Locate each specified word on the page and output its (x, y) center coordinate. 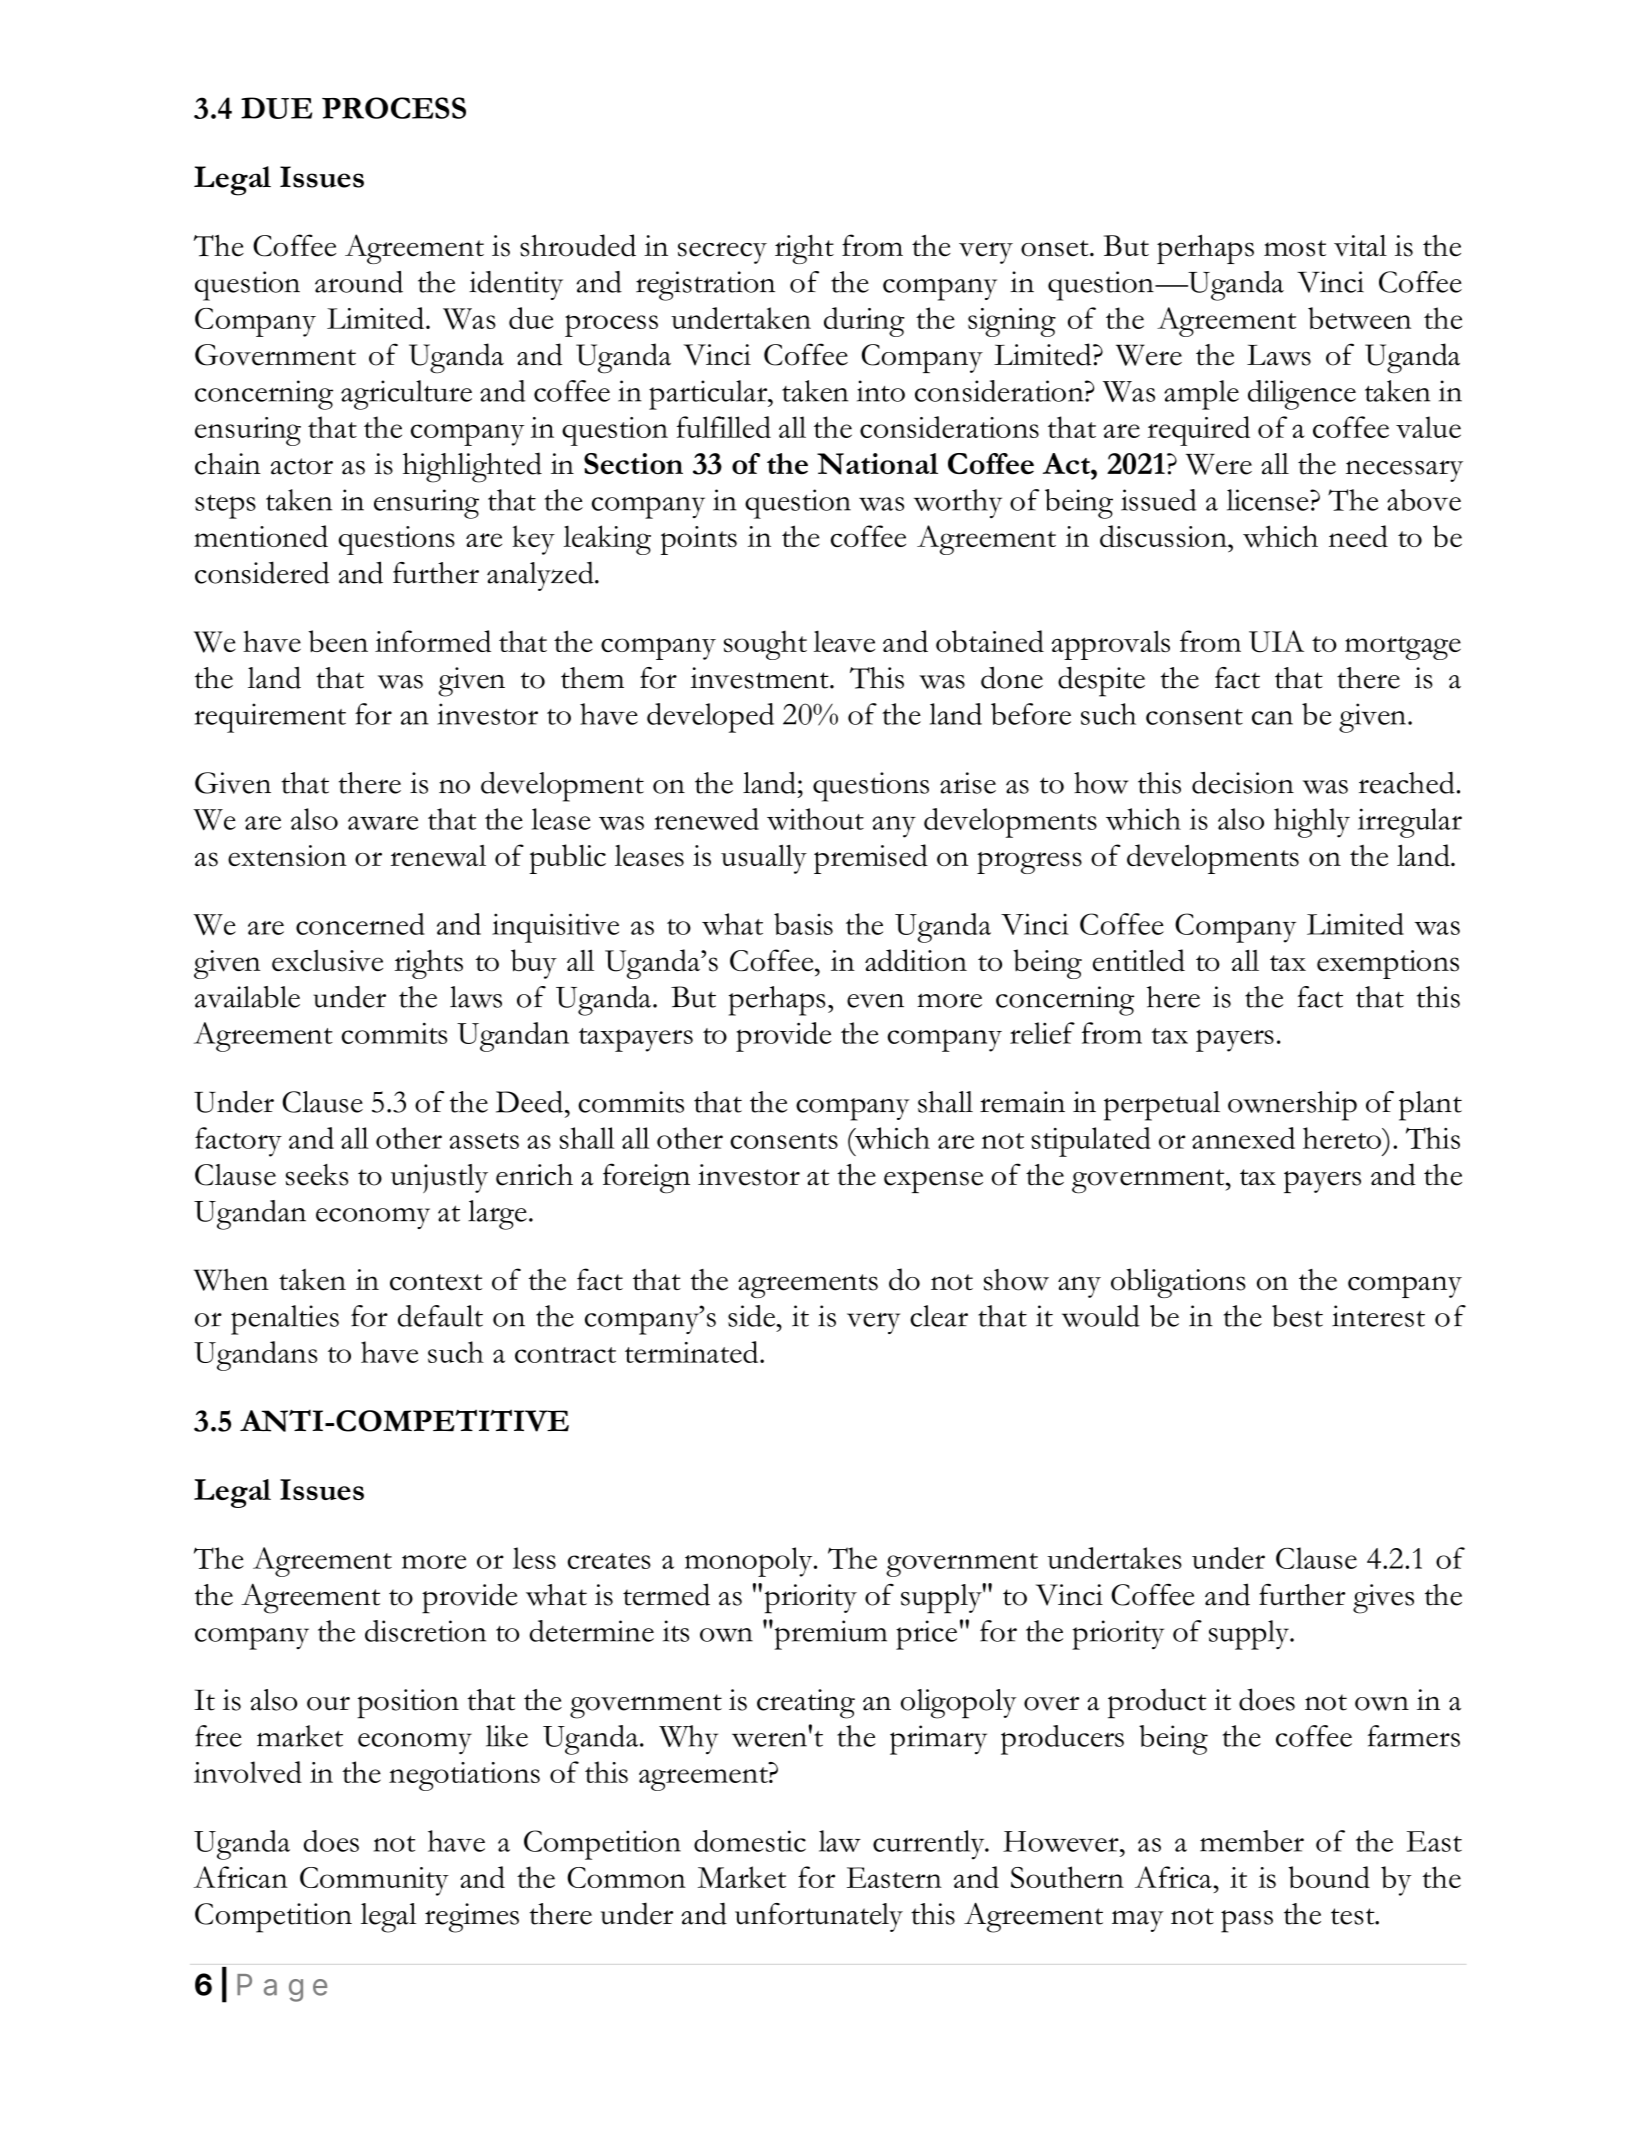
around (359, 282)
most (1295, 248)
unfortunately (819, 1917)
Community (374, 1881)
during (864, 322)
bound (1329, 1877)
